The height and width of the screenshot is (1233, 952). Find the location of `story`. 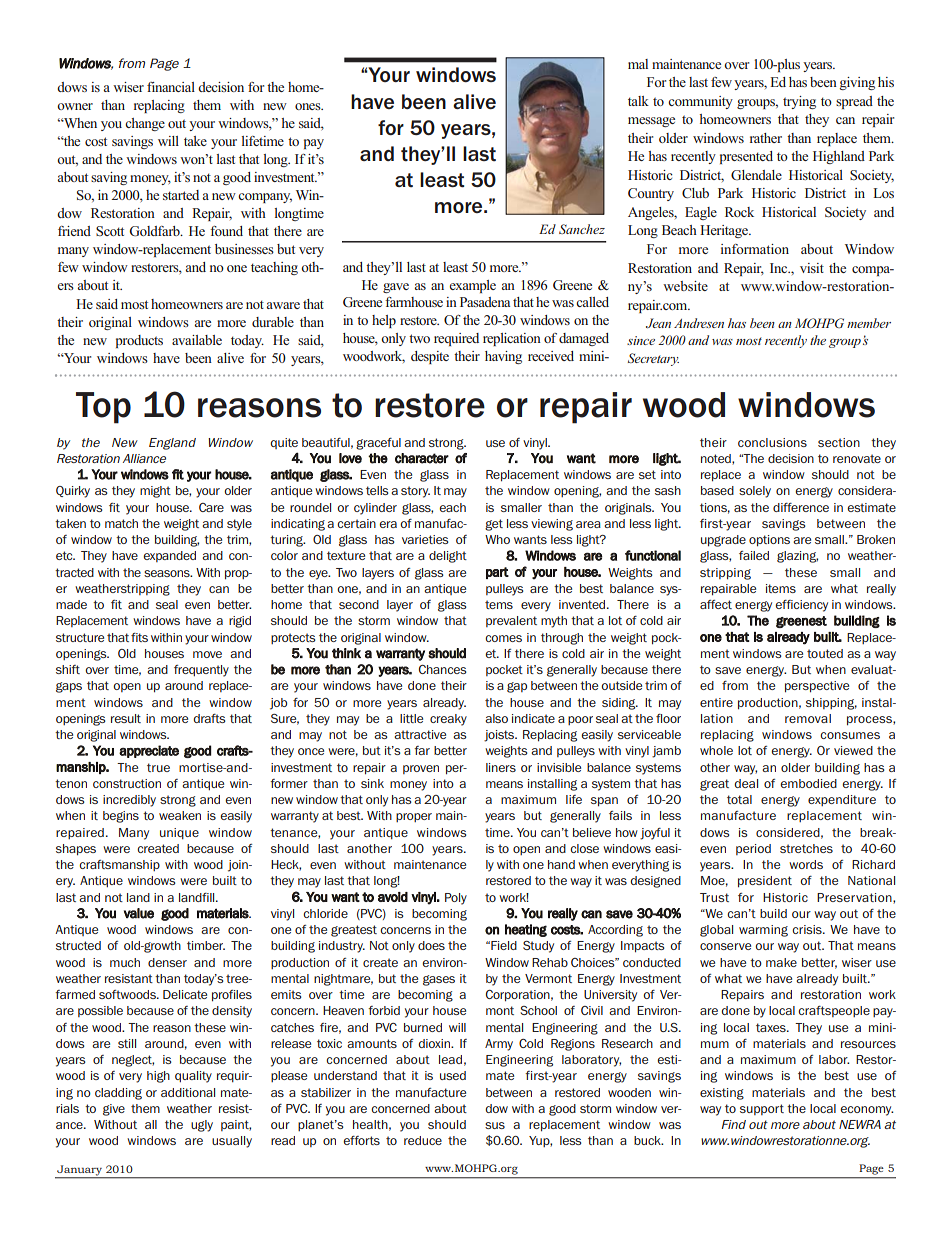

story is located at coordinates (415, 492).
